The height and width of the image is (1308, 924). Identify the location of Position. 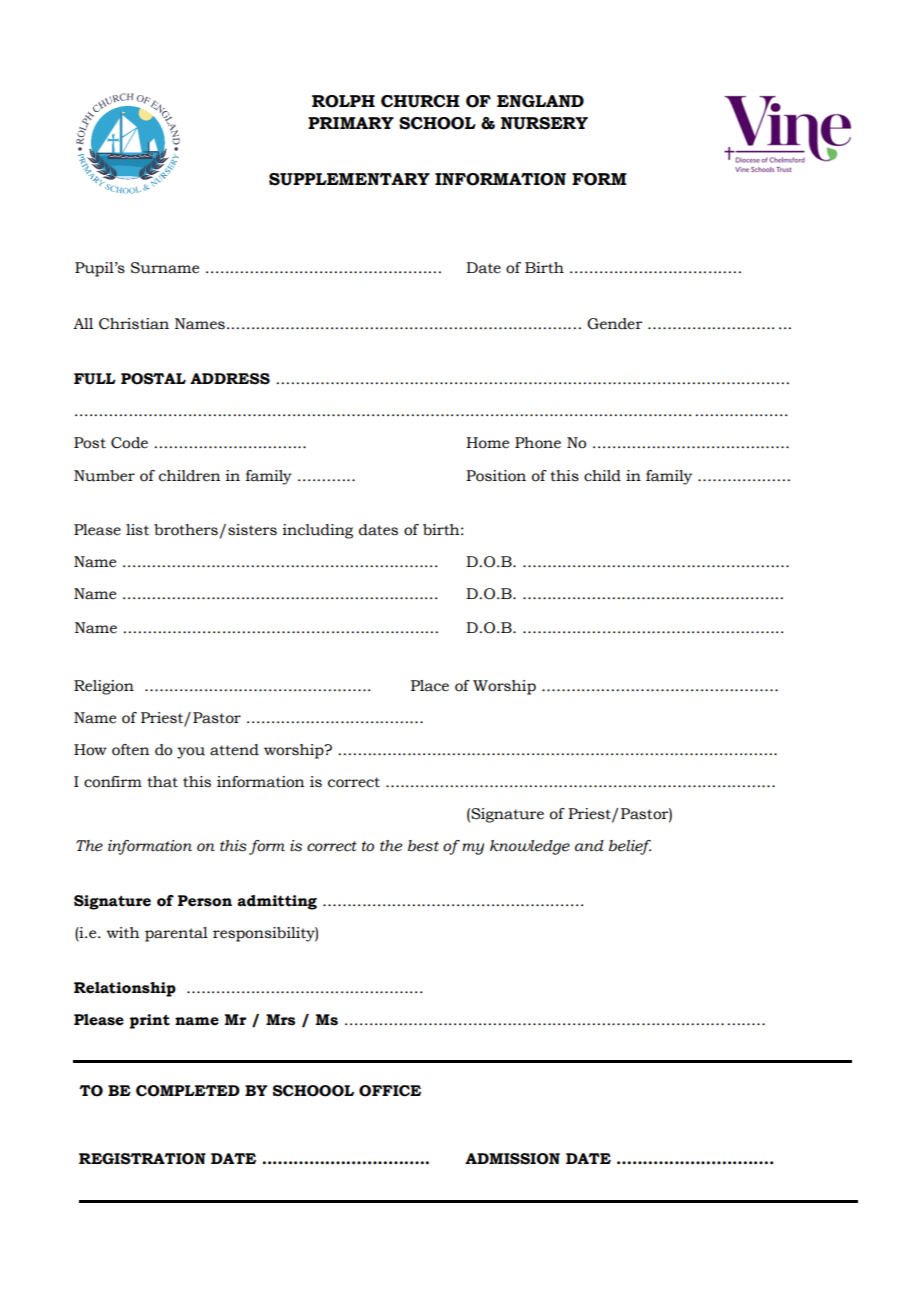
(496, 476).
